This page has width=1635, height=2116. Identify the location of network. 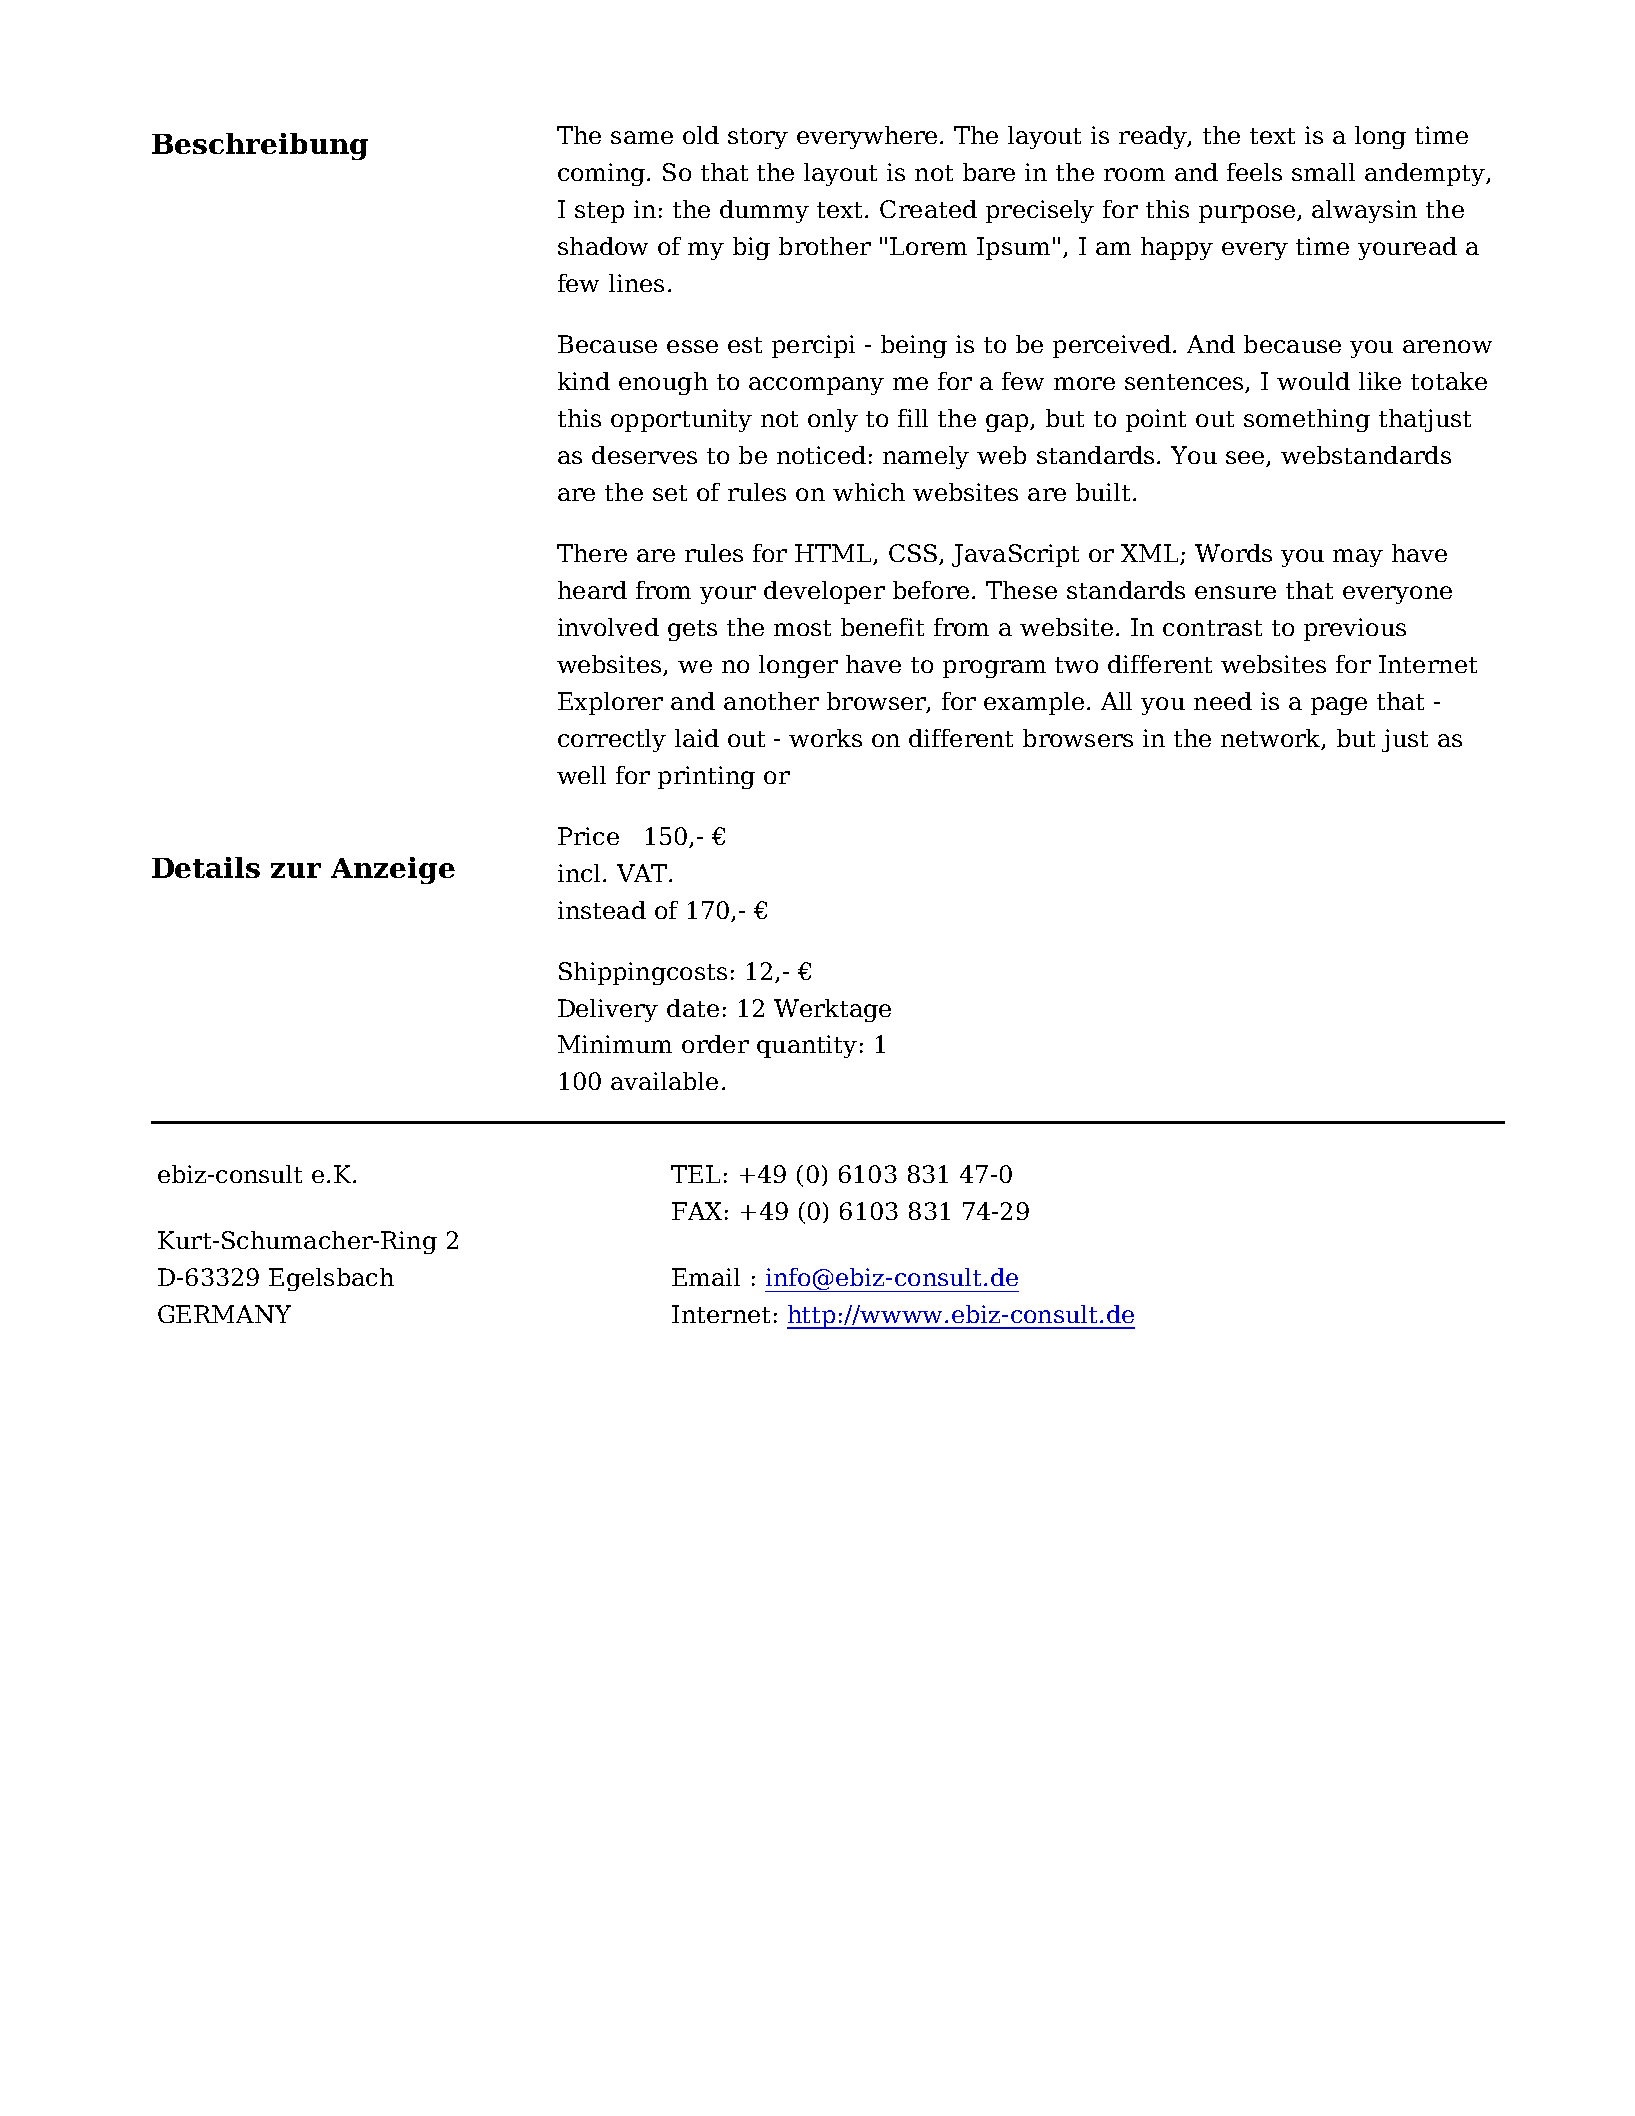
(1272, 739).
